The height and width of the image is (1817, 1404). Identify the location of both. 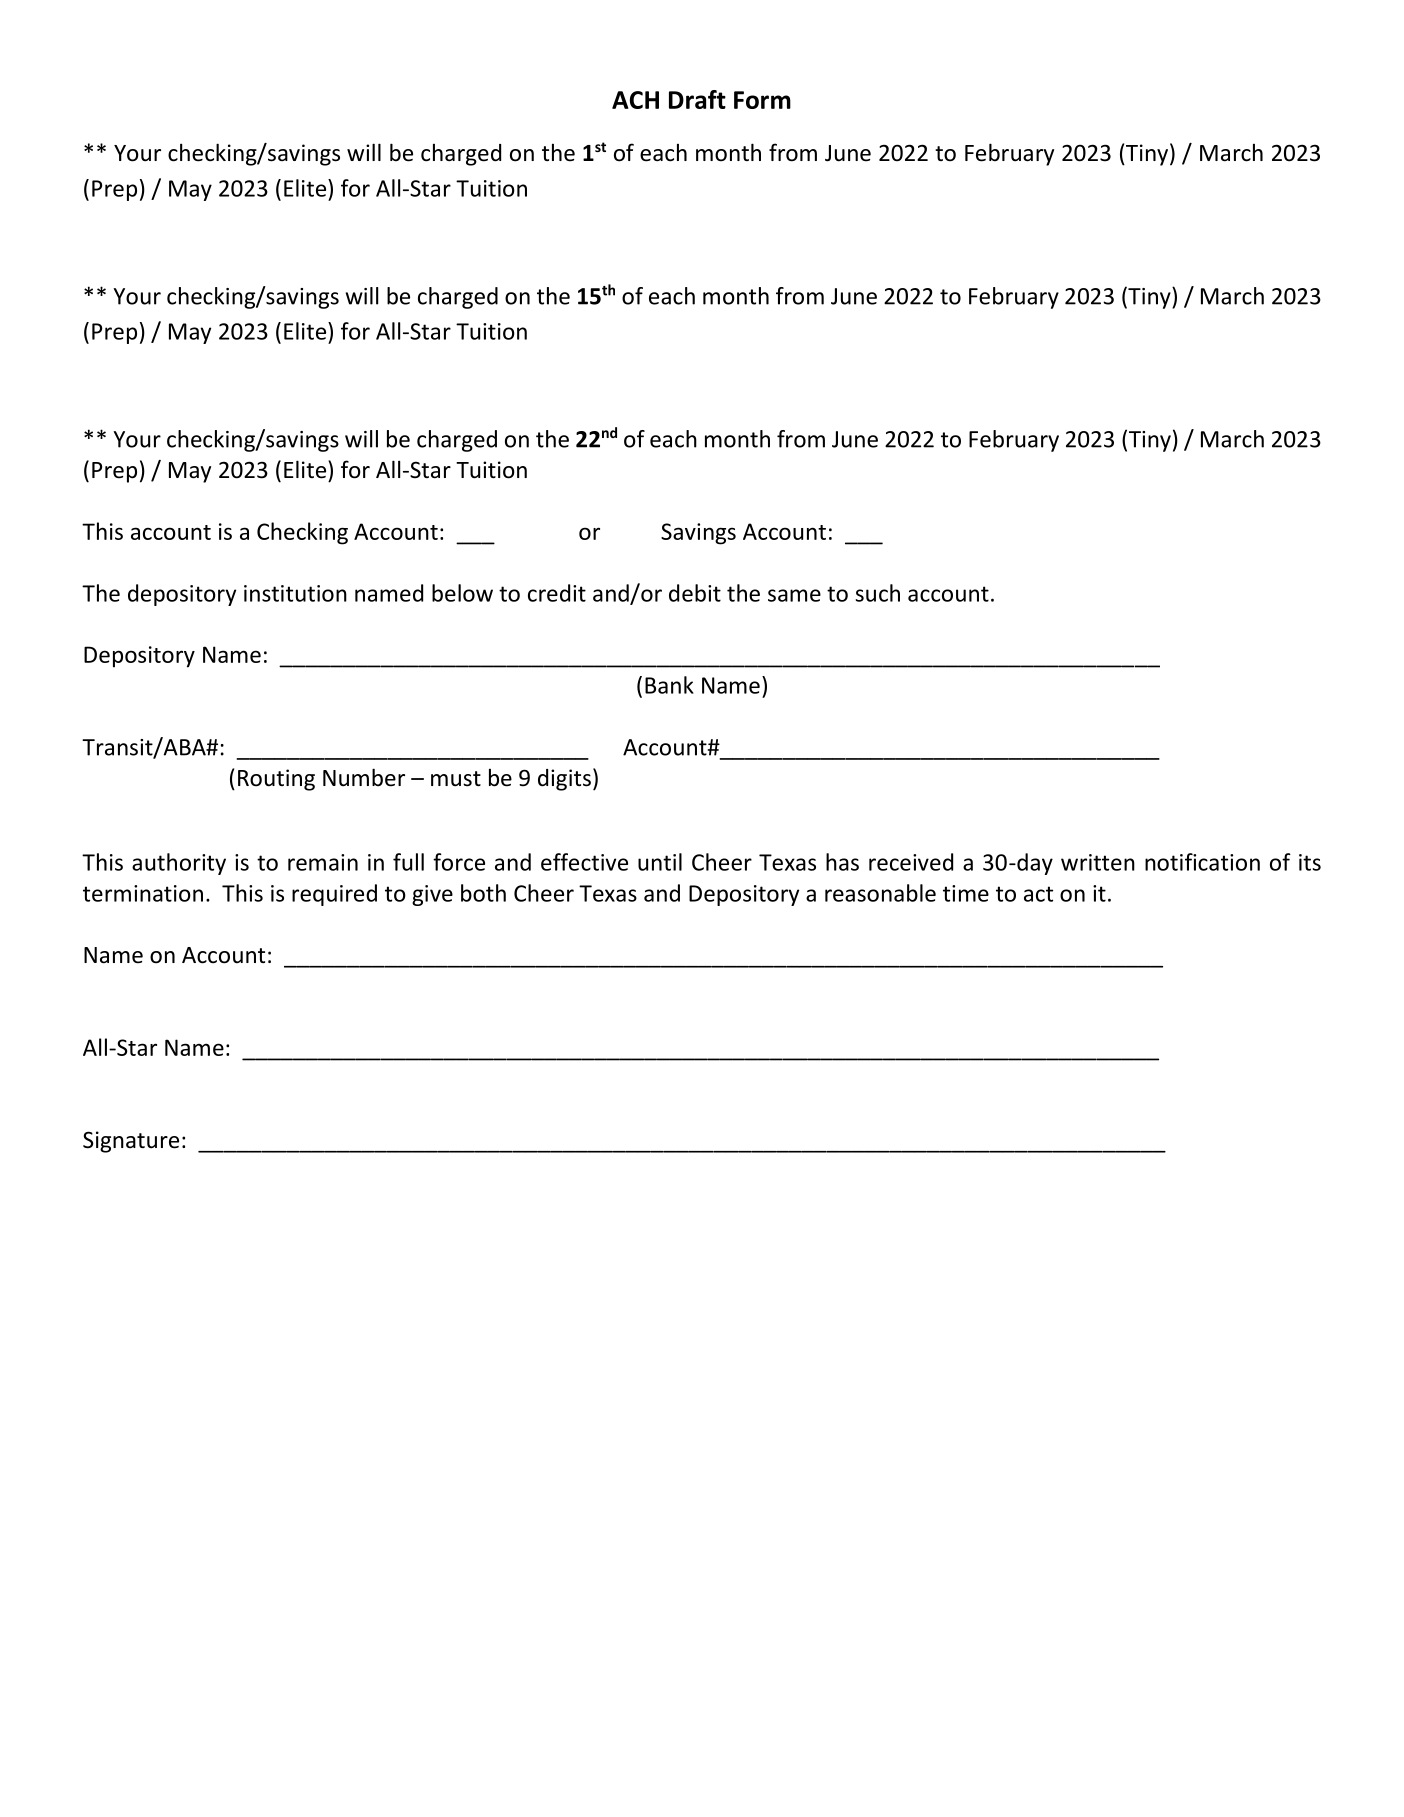
(483, 893).
